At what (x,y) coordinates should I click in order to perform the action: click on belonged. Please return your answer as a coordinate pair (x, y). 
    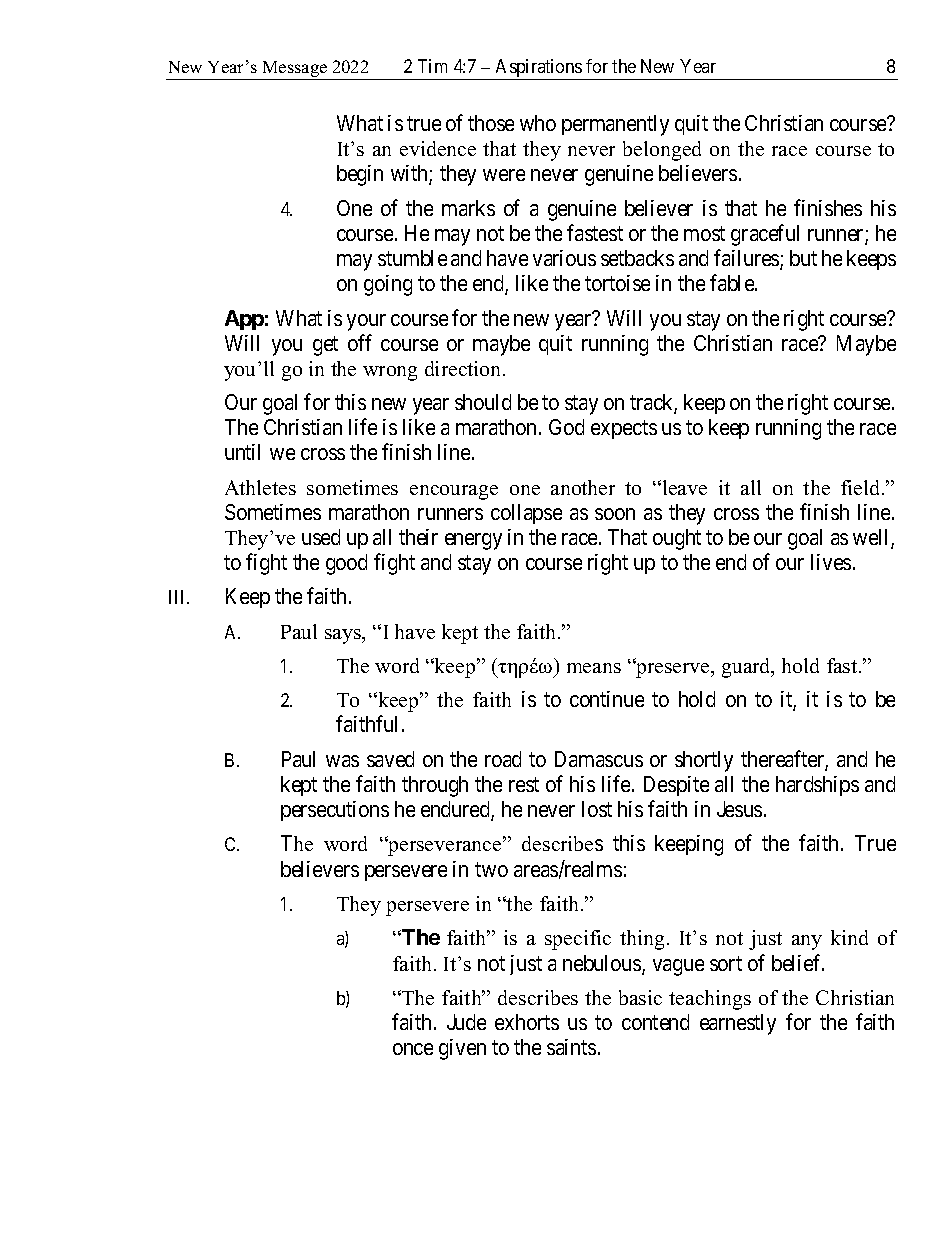
    Looking at the image, I should click on (662, 151).
